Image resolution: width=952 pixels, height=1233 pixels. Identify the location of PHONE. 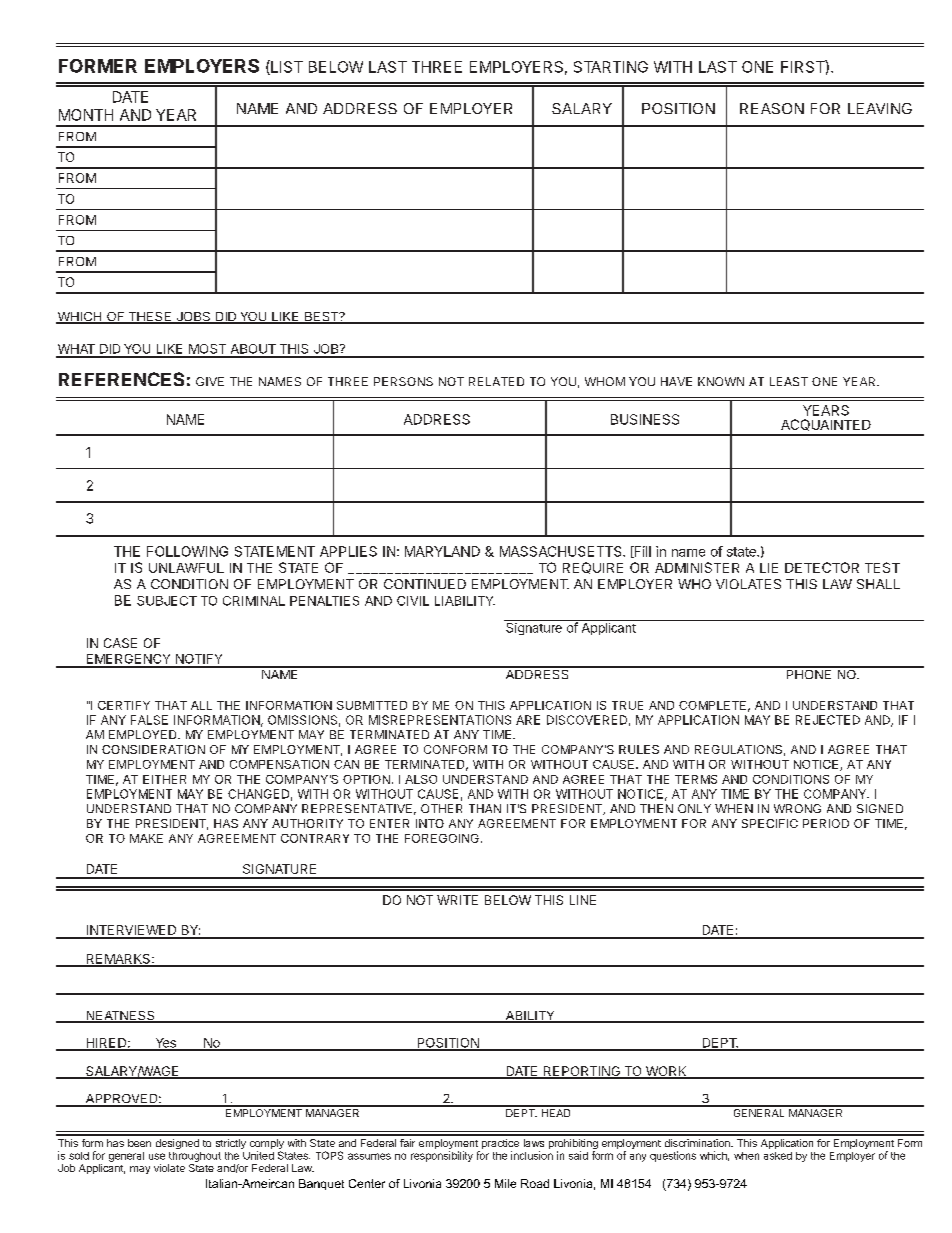
(809, 673).
